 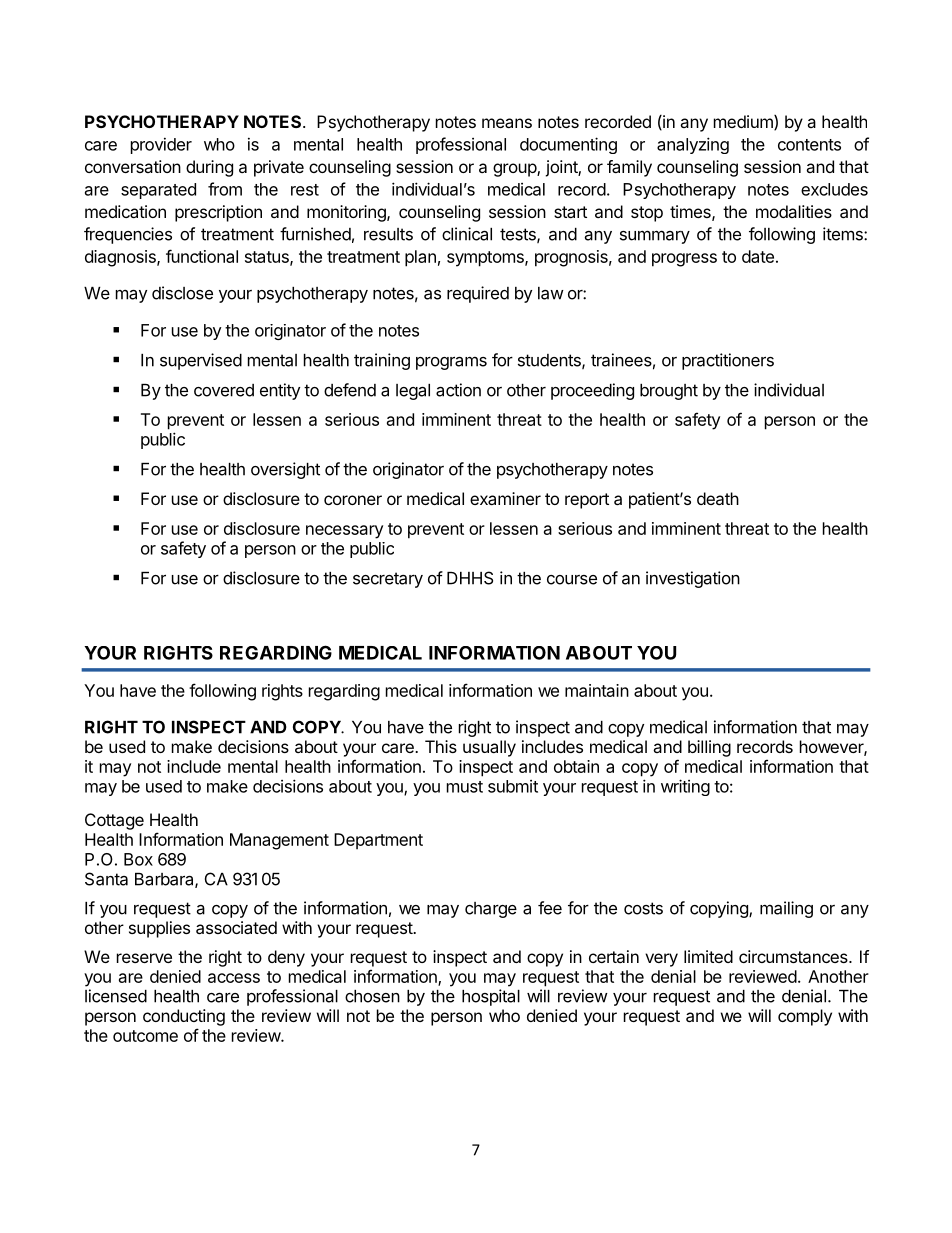 What do you see at coordinates (279, 841) in the image?
I see `Management` at bounding box center [279, 841].
